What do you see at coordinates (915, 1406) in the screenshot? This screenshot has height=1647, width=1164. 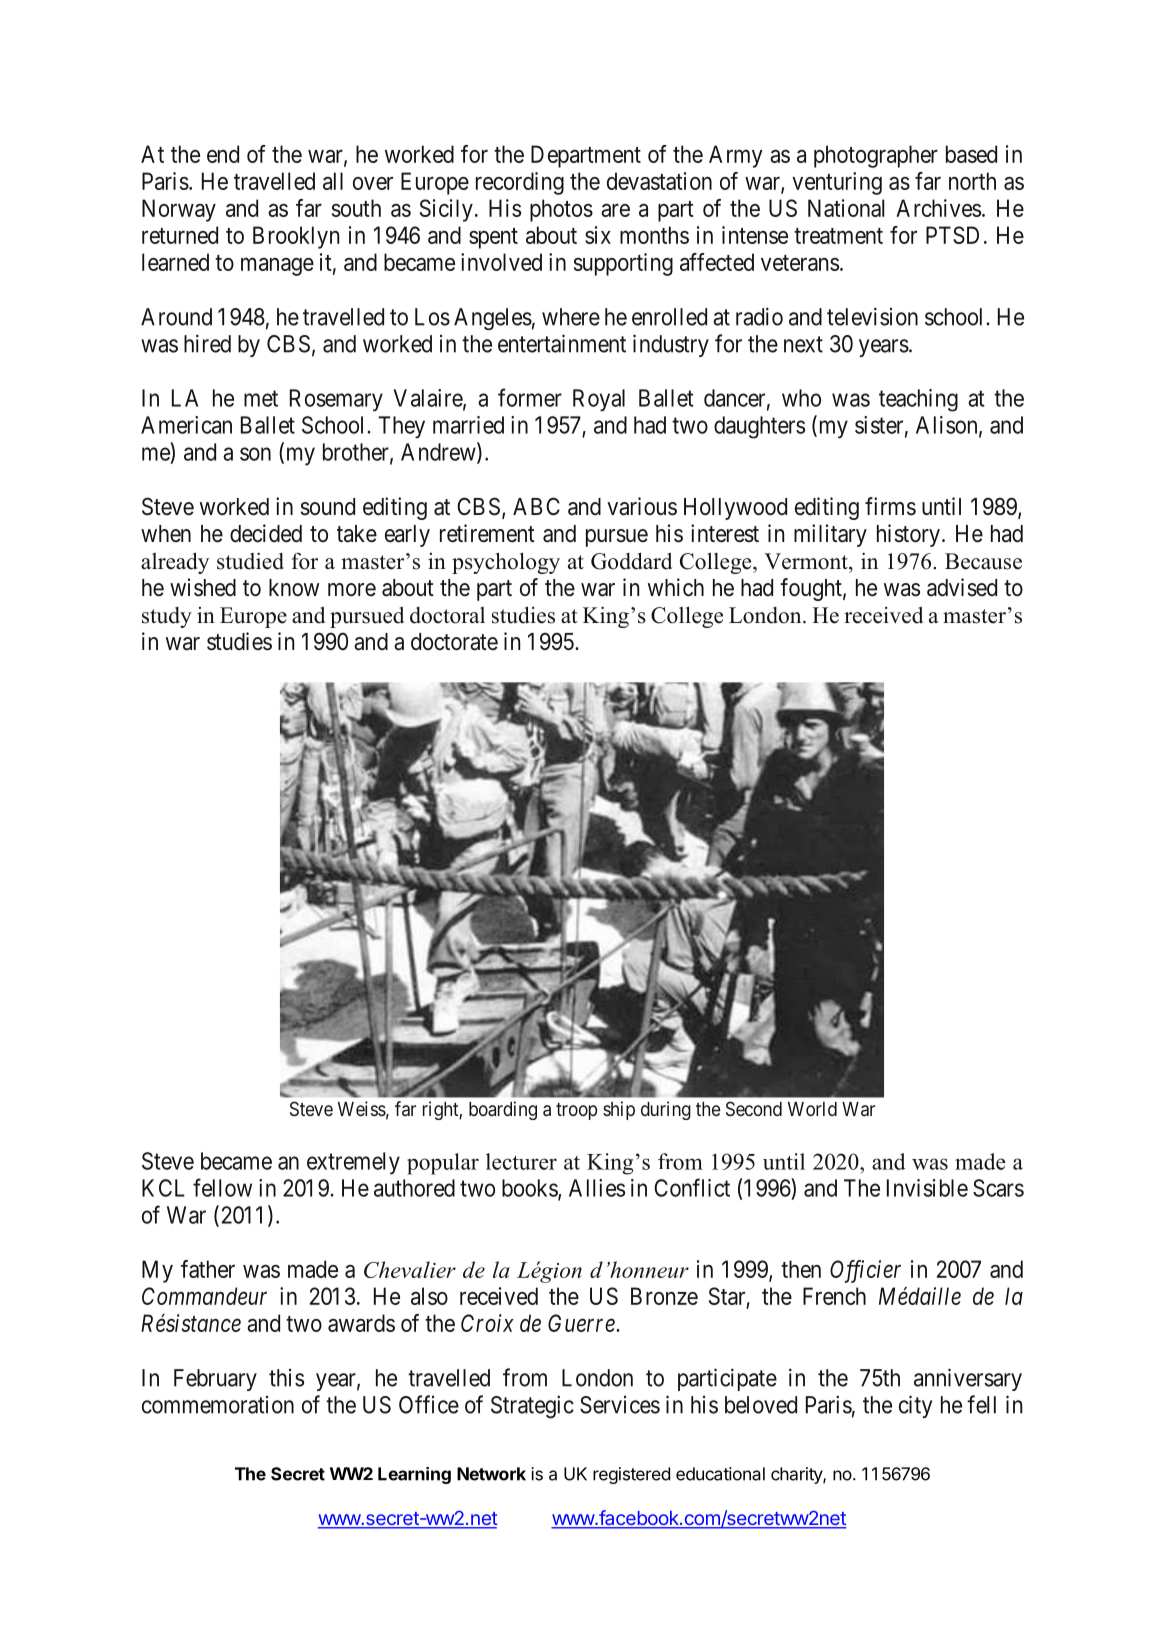 I see `city` at bounding box center [915, 1406].
